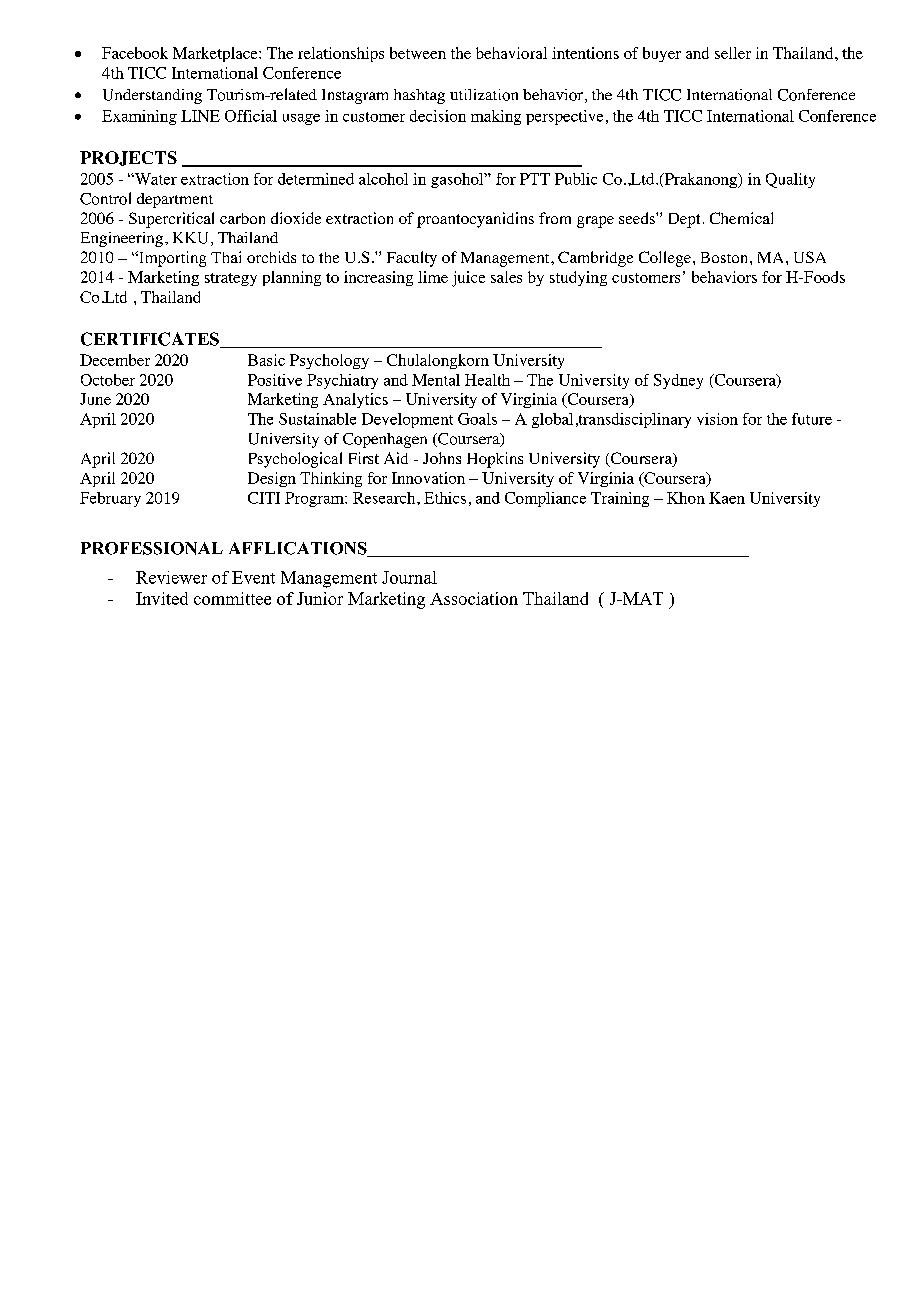 The height and width of the page is (1308, 924). I want to click on June, so click(95, 399).
